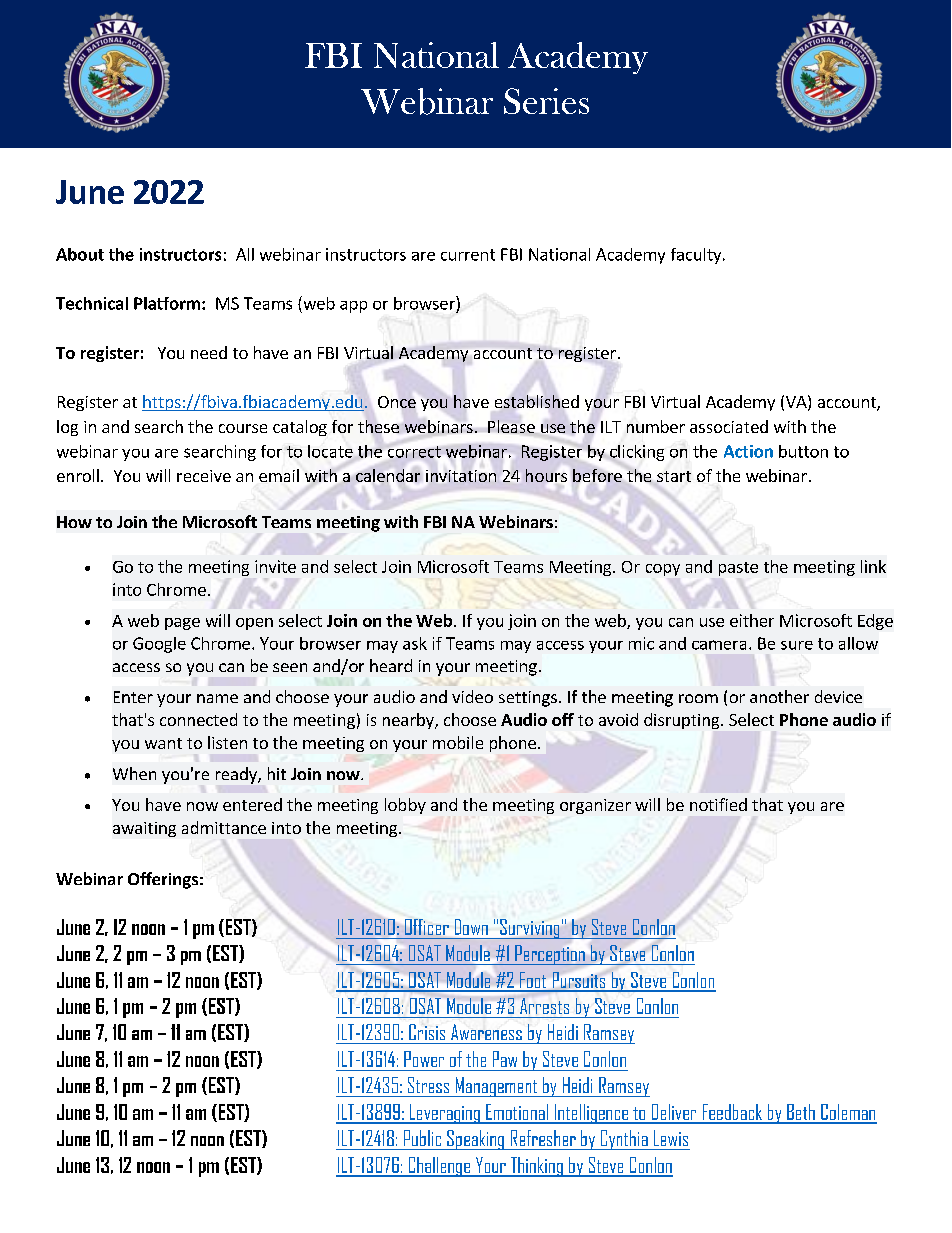 The image size is (952, 1233). Describe the element at coordinates (475, 1140) in the page. I see `Speaking` at that location.
